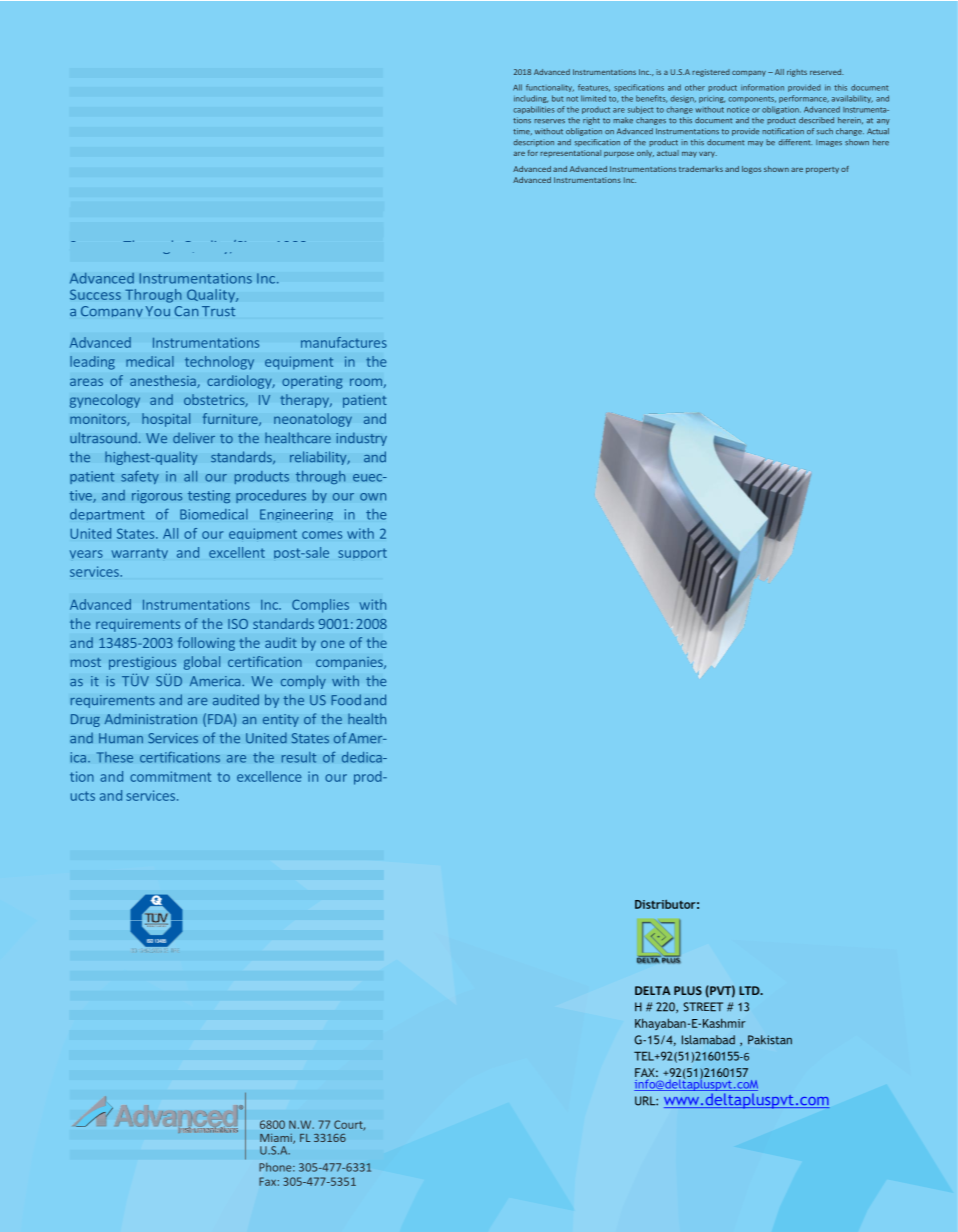 The image size is (958, 1232). I want to click on STREET, so click(703, 1007).
